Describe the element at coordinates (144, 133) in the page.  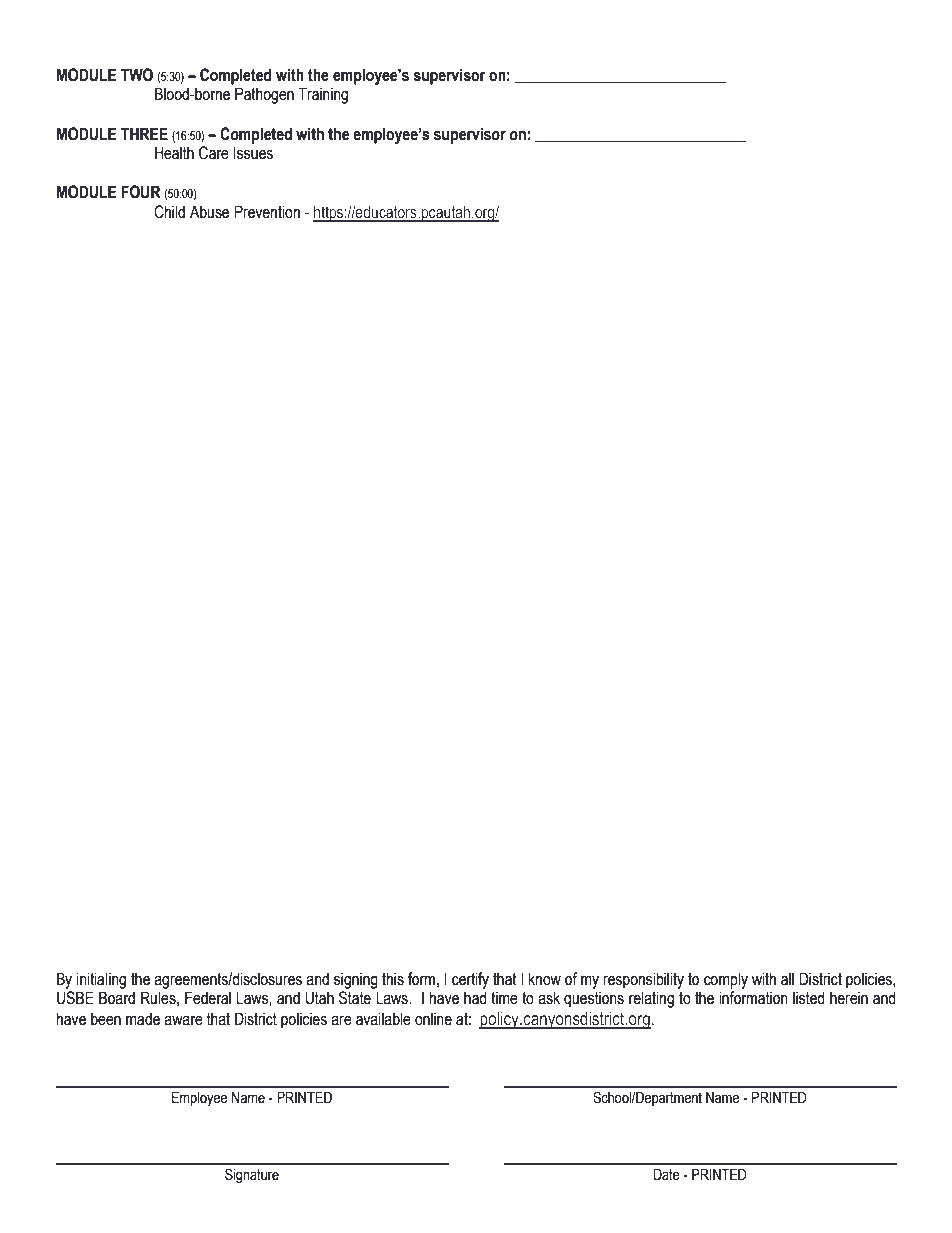
I see `THREE` at that location.
